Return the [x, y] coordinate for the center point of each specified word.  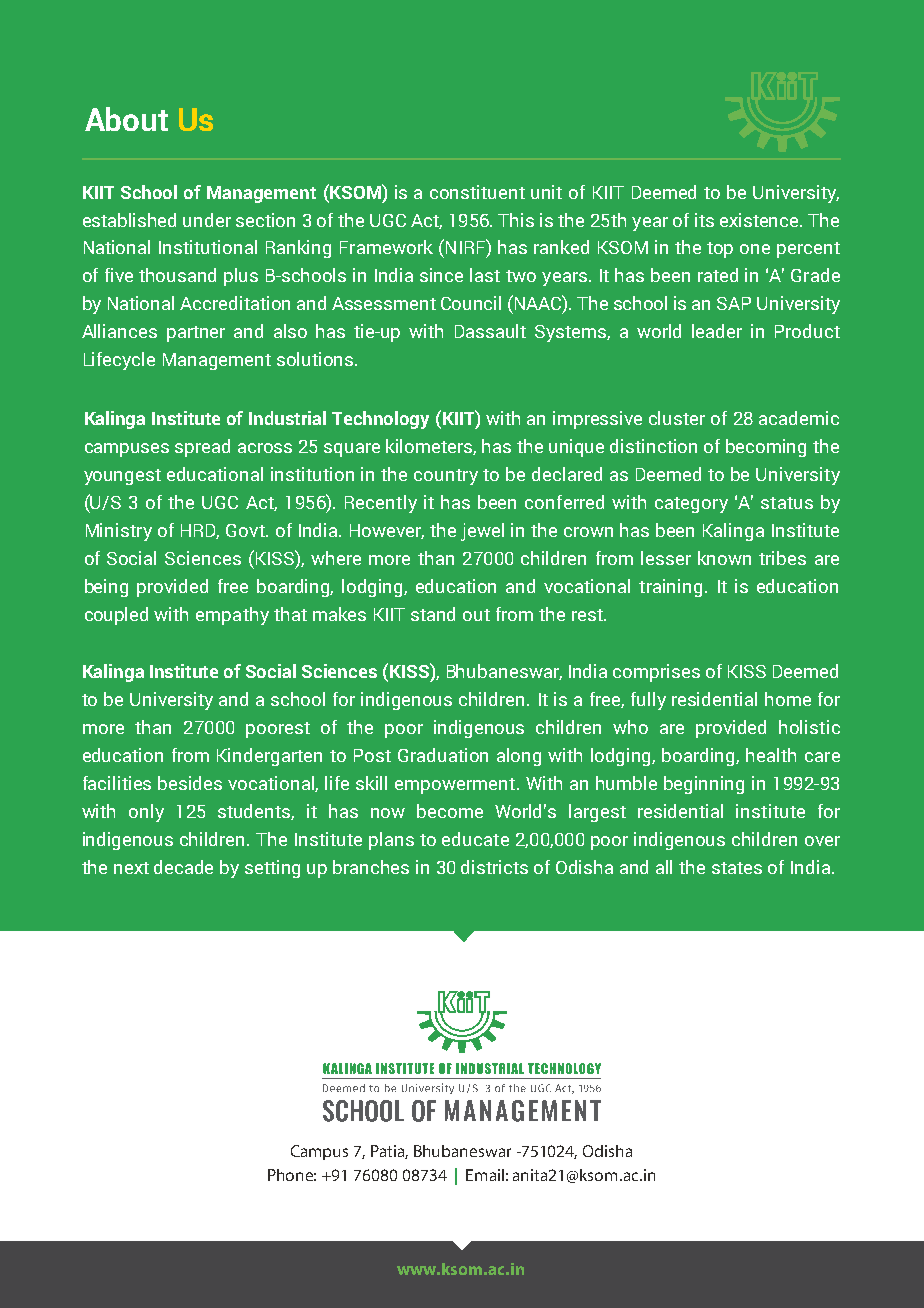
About [126, 119]
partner [196, 334]
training [670, 588]
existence [760, 220]
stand [433, 614]
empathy [232, 616]
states [737, 868]
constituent [477, 192]
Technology [380, 420]
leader [717, 331]
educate [475, 839]
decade [183, 867]
